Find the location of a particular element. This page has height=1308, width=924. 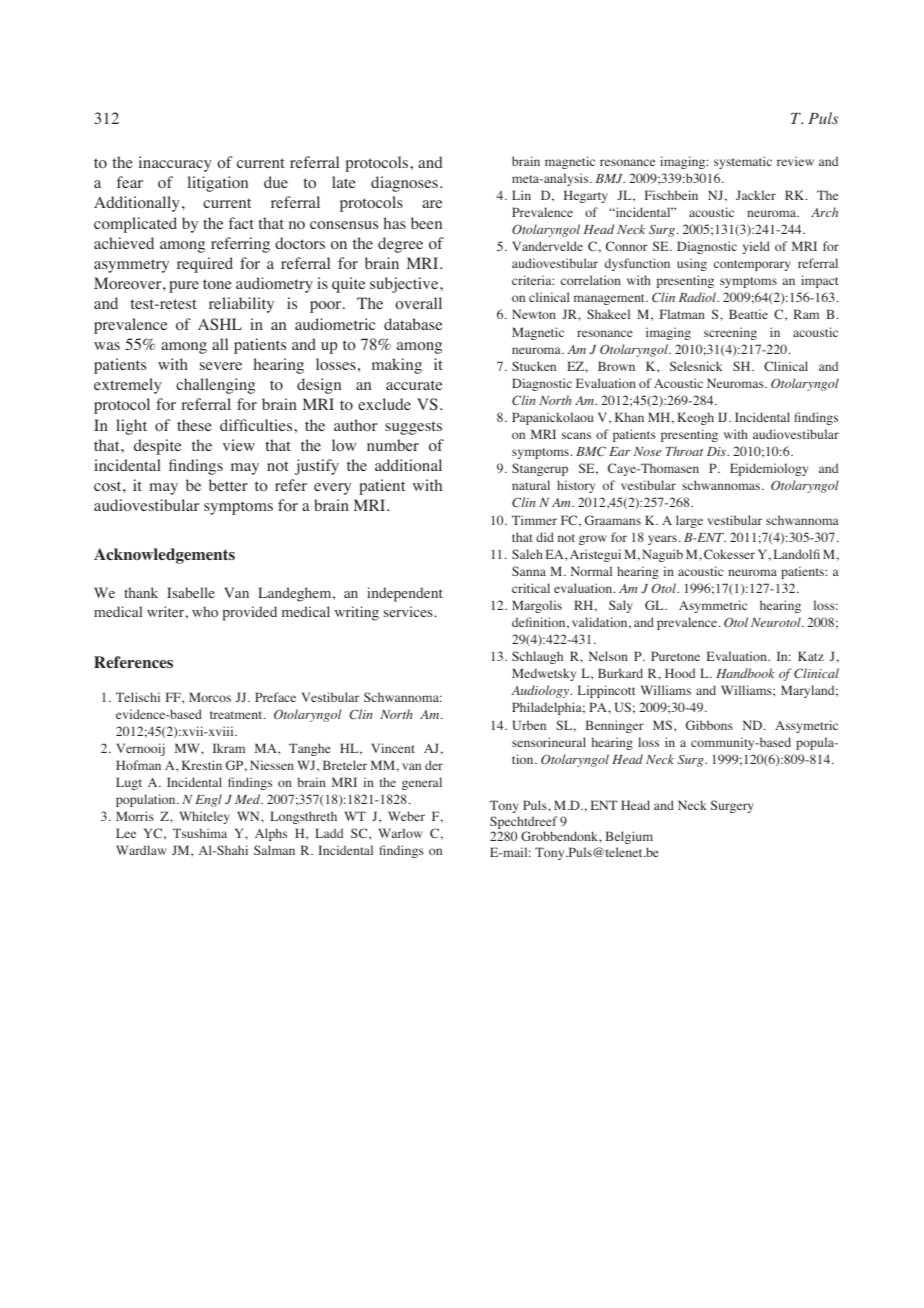

accurate is located at coordinates (414, 385).
